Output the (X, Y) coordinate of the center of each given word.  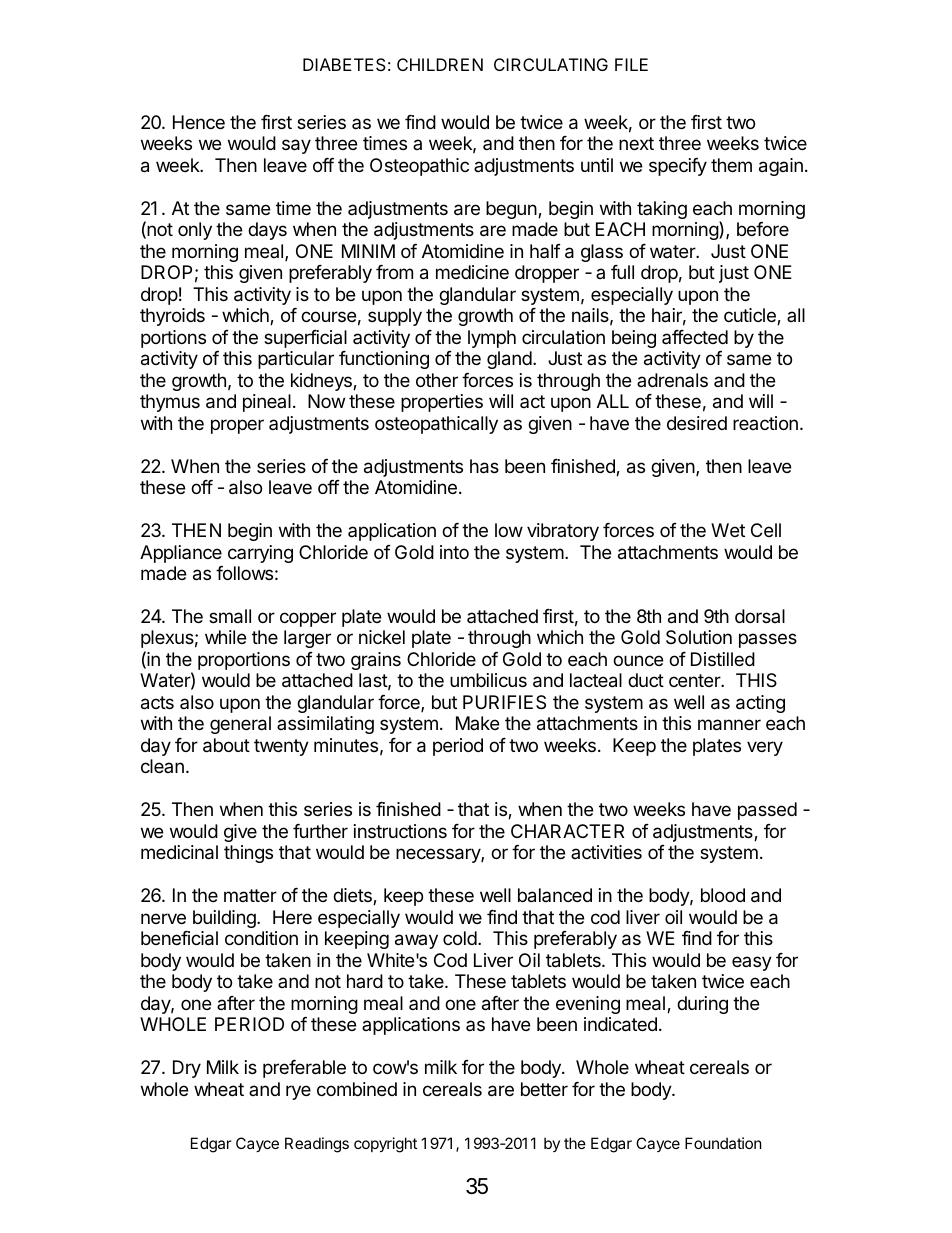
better (544, 1089)
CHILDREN (440, 64)
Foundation (723, 1143)
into (454, 552)
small (230, 616)
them (731, 165)
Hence (199, 122)
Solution (699, 637)
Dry (187, 1069)
